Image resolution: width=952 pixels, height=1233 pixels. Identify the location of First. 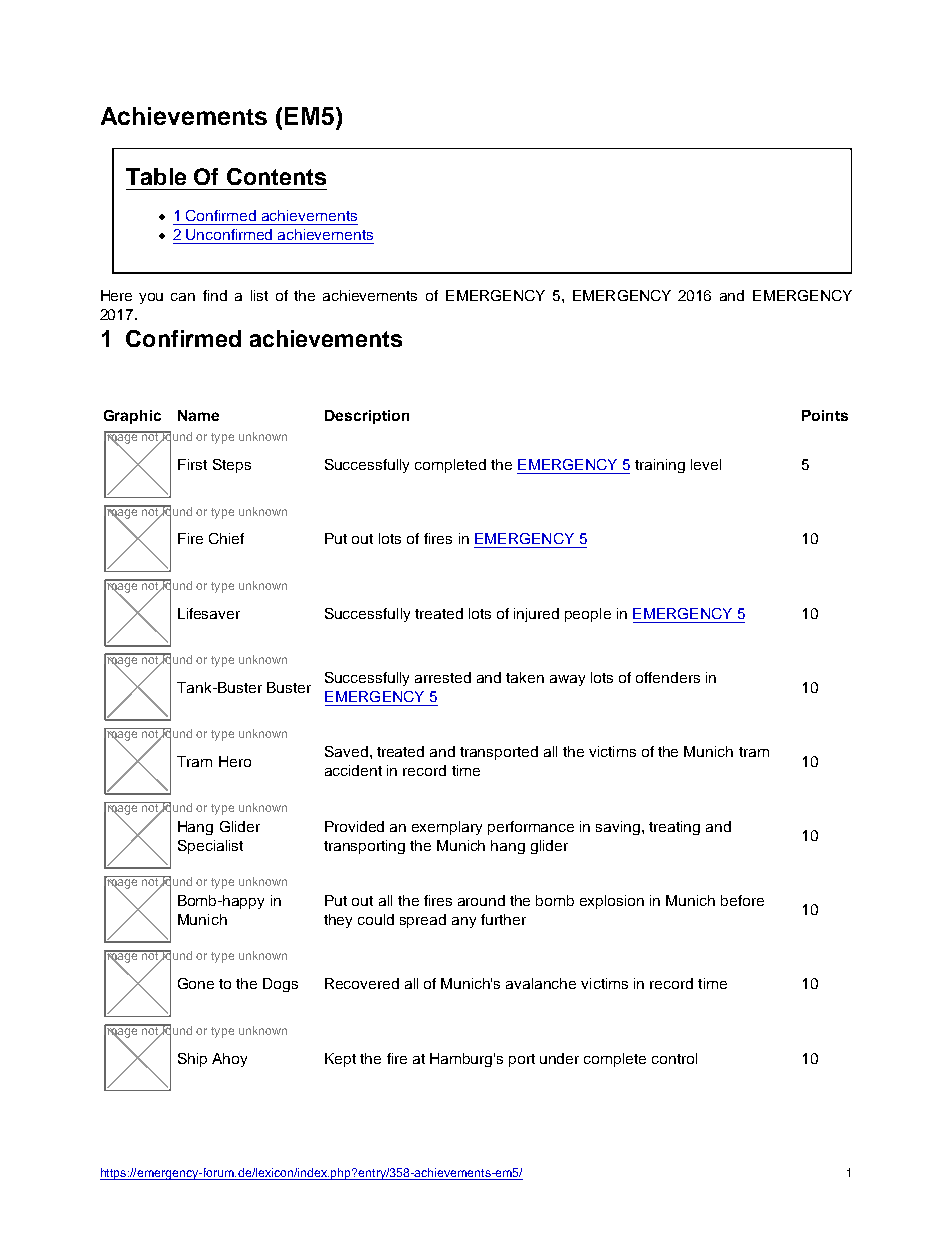
(192, 464).
